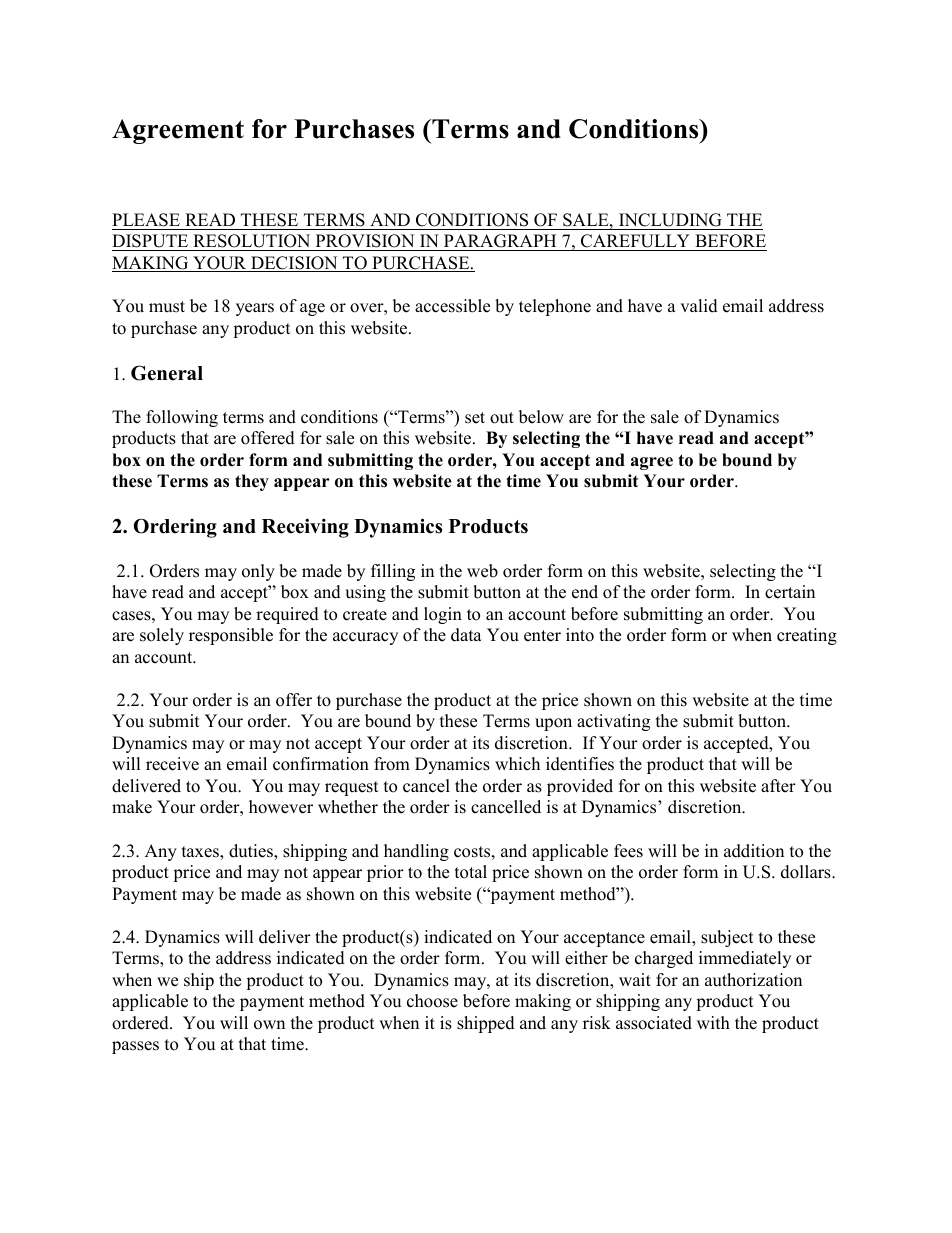  Describe the element at coordinates (500, 242) in the screenshot. I see `PARAGRAPH` at that location.
